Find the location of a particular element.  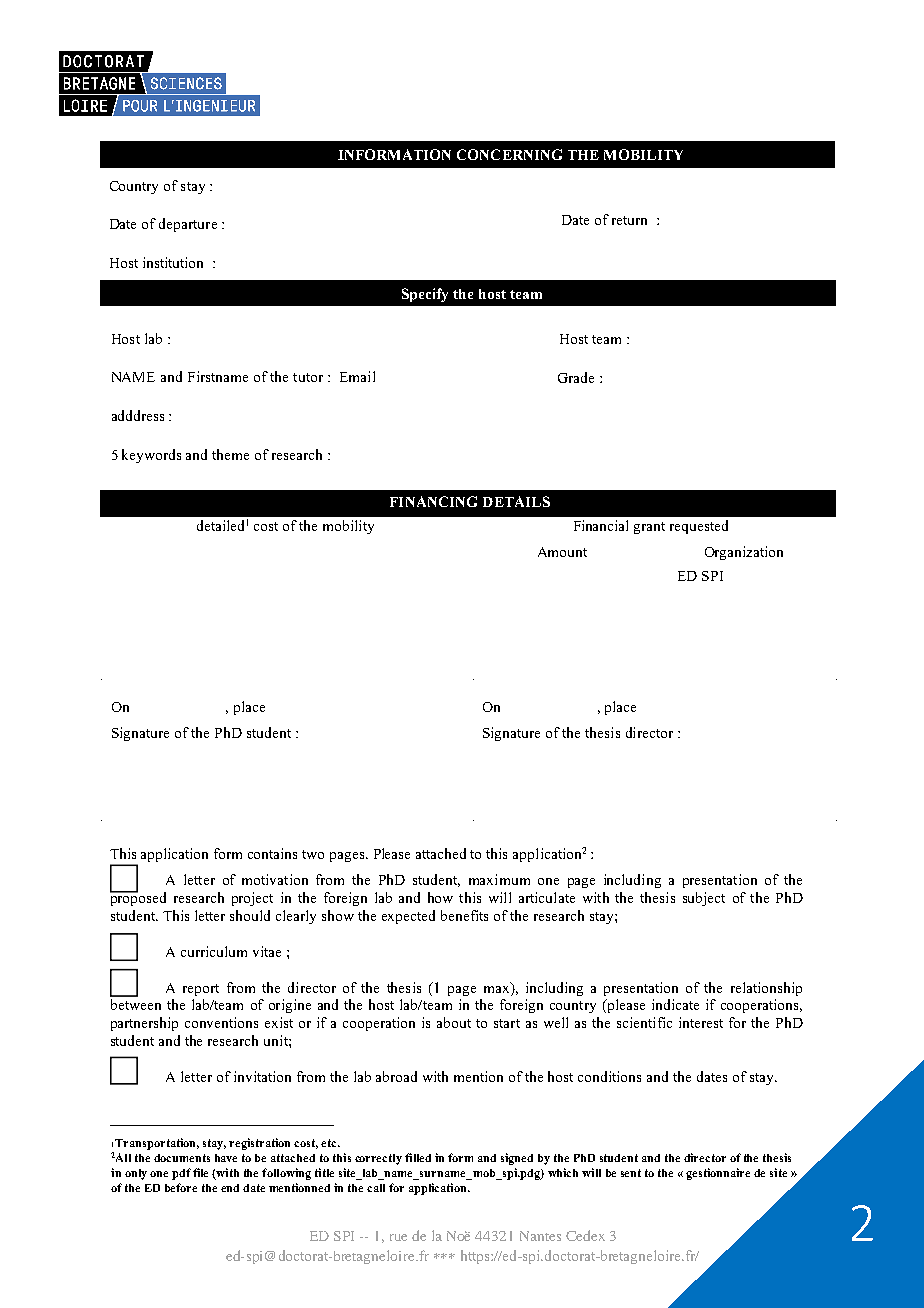

filled is located at coordinates (418, 1157).
